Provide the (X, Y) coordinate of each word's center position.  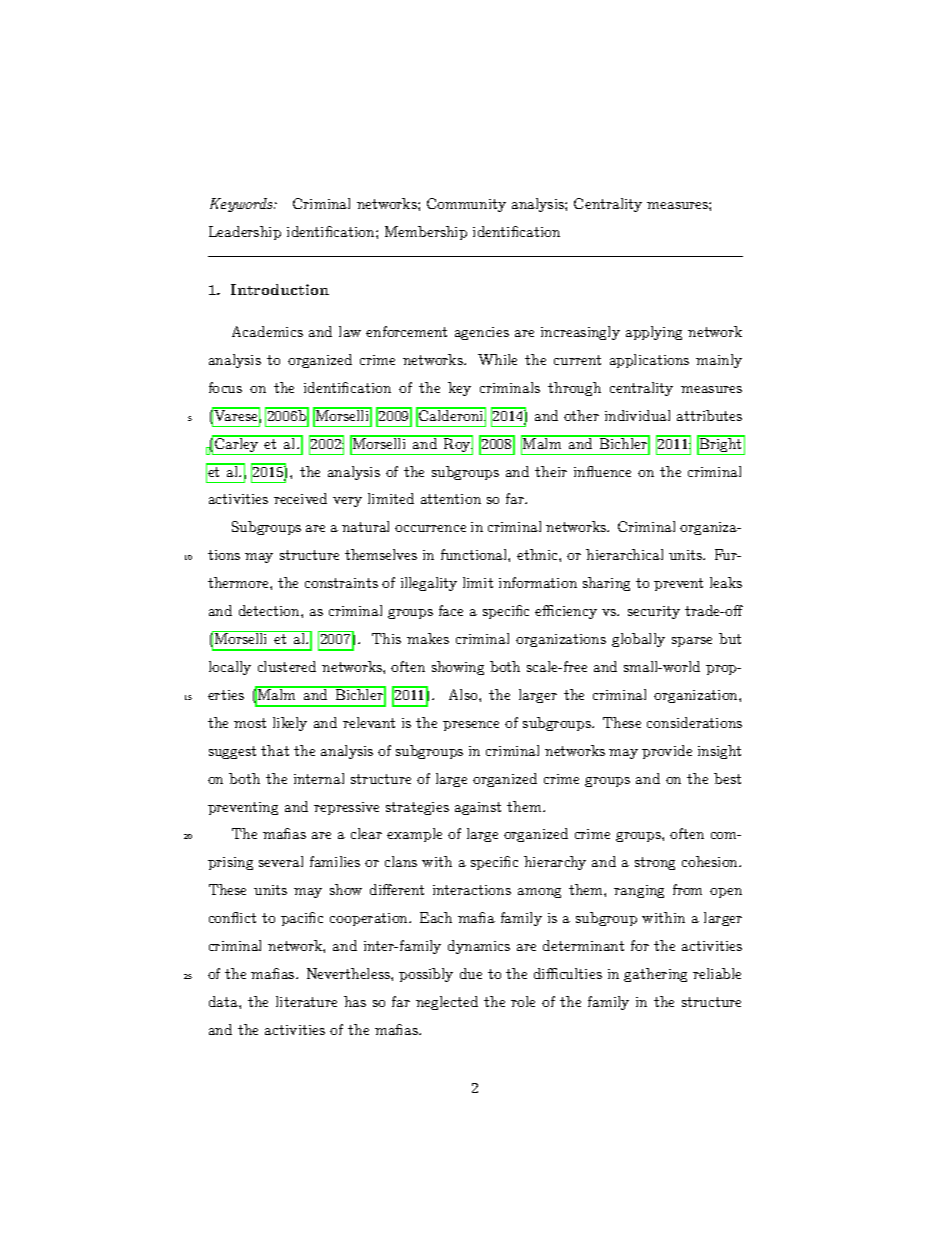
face (451, 610)
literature (306, 1001)
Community (466, 205)
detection (270, 610)
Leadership (245, 233)
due (471, 973)
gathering (655, 975)
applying (654, 333)
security (654, 612)
